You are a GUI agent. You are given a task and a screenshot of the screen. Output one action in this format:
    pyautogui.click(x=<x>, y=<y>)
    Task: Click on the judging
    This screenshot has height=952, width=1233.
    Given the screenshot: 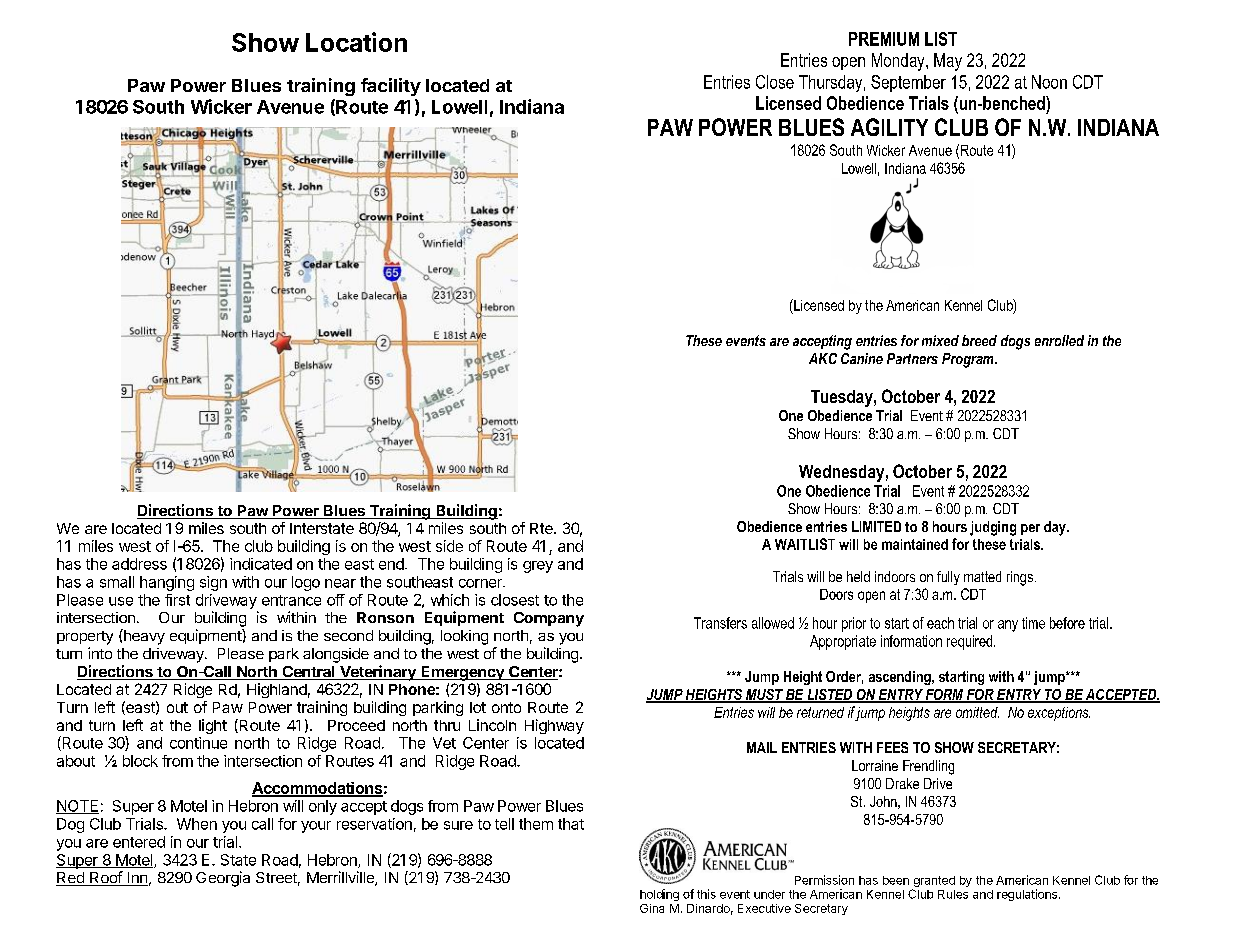 What is the action you would take?
    pyautogui.click(x=993, y=528)
